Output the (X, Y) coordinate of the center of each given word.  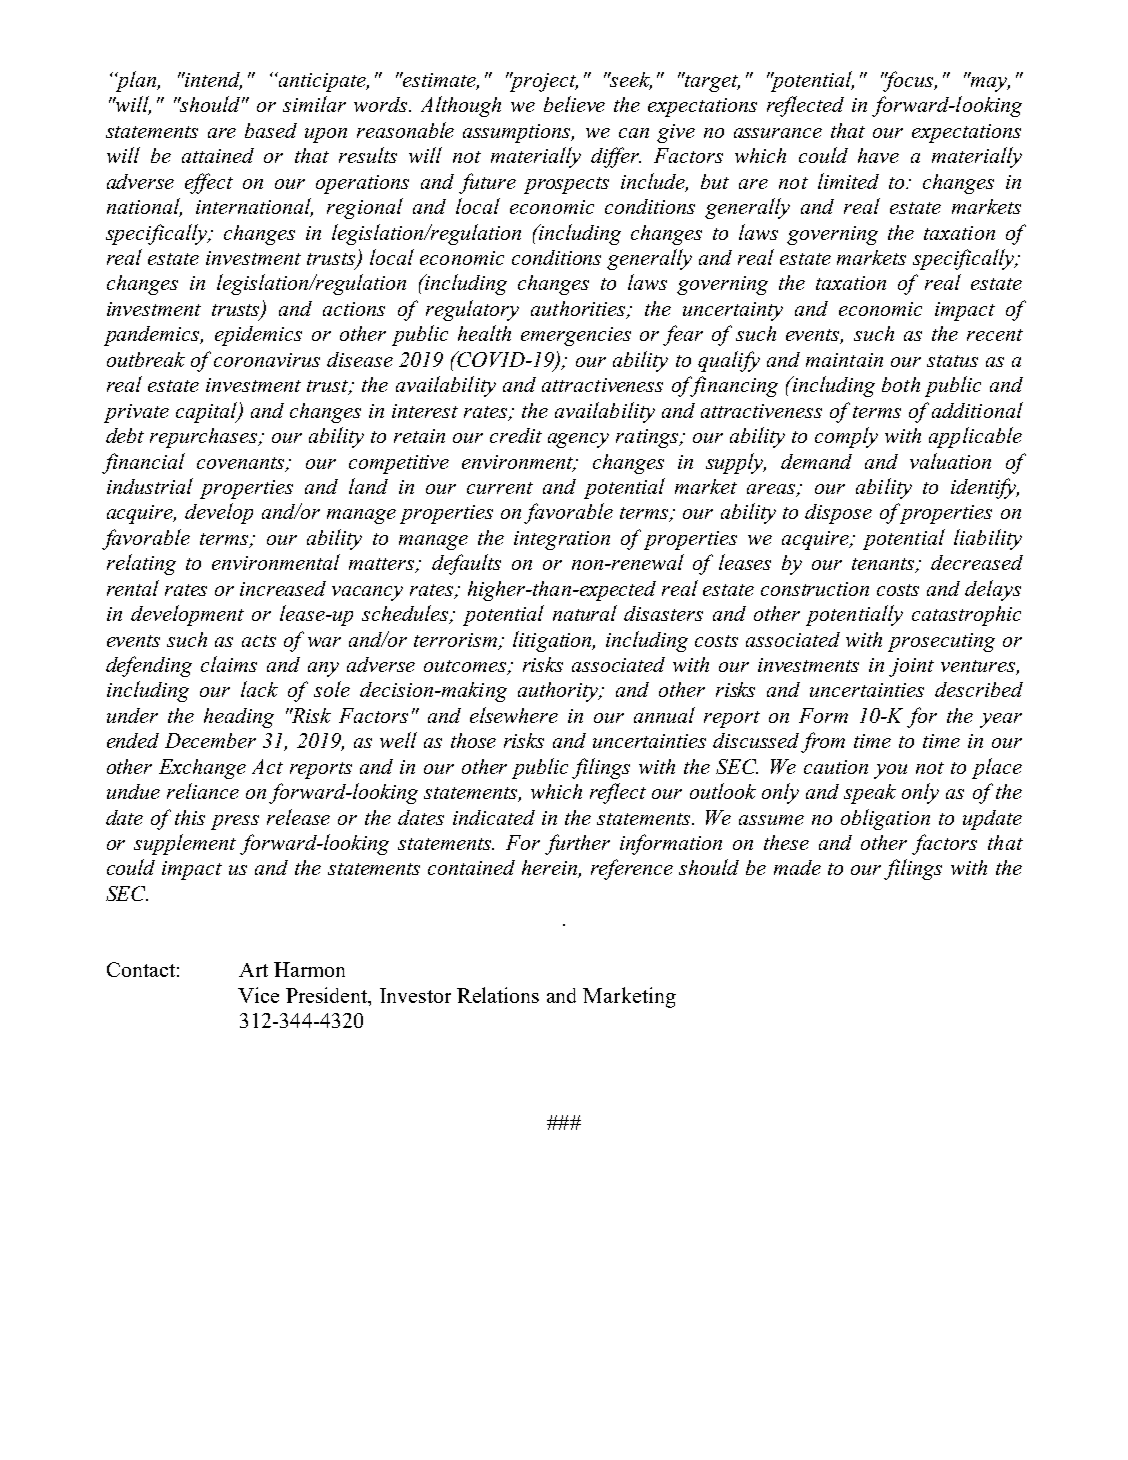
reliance (203, 791)
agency (578, 440)
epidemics (258, 336)
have (878, 155)
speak (870, 794)
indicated (494, 817)
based (271, 130)
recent (995, 335)
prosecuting (941, 642)
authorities (579, 310)
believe (574, 104)
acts (259, 641)
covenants (242, 464)
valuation (950, 461)
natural (585, 613)
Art (253, 970)
